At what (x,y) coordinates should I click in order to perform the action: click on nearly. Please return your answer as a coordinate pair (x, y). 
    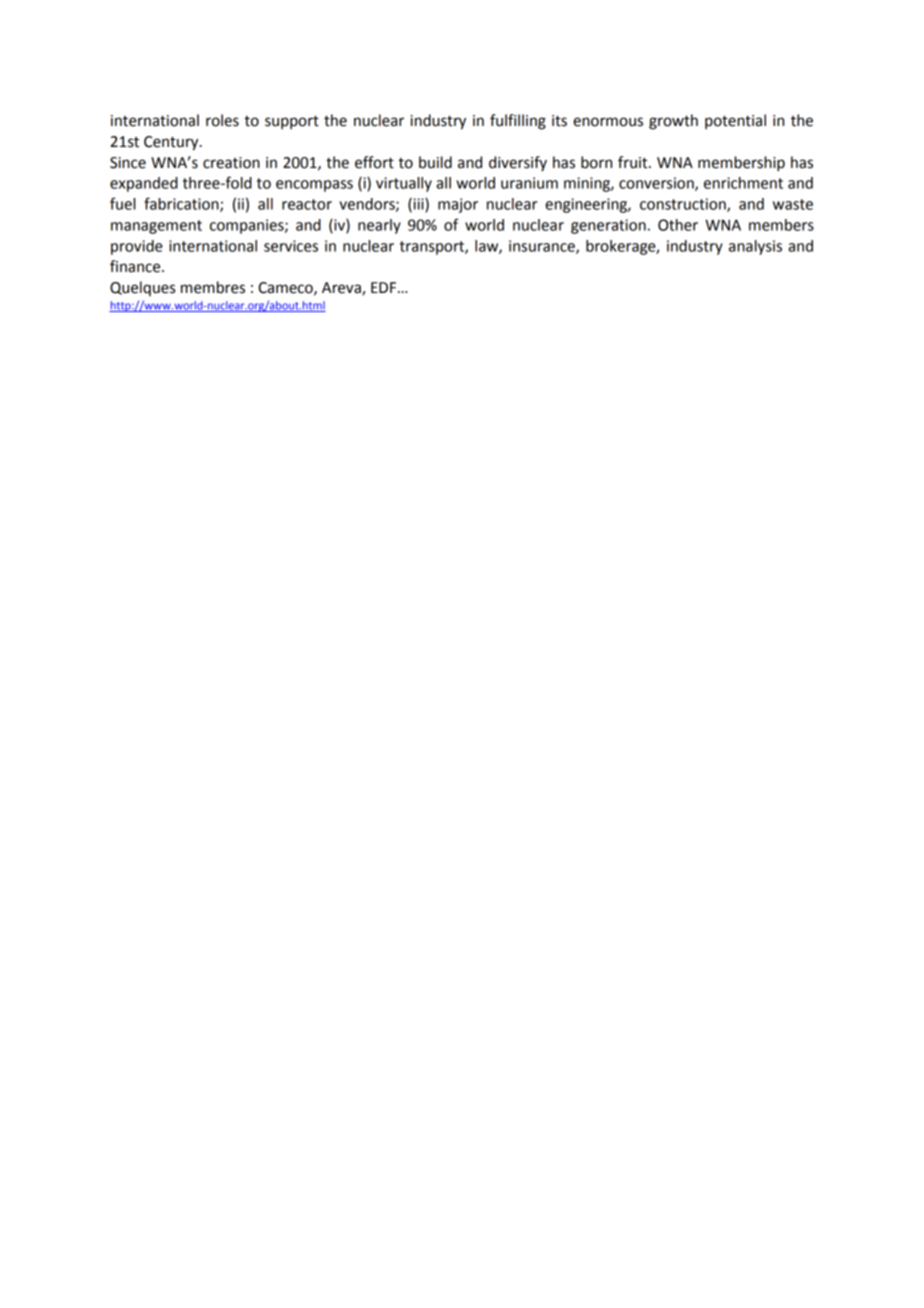
    Looking at the image, I should click on (379, 226).
